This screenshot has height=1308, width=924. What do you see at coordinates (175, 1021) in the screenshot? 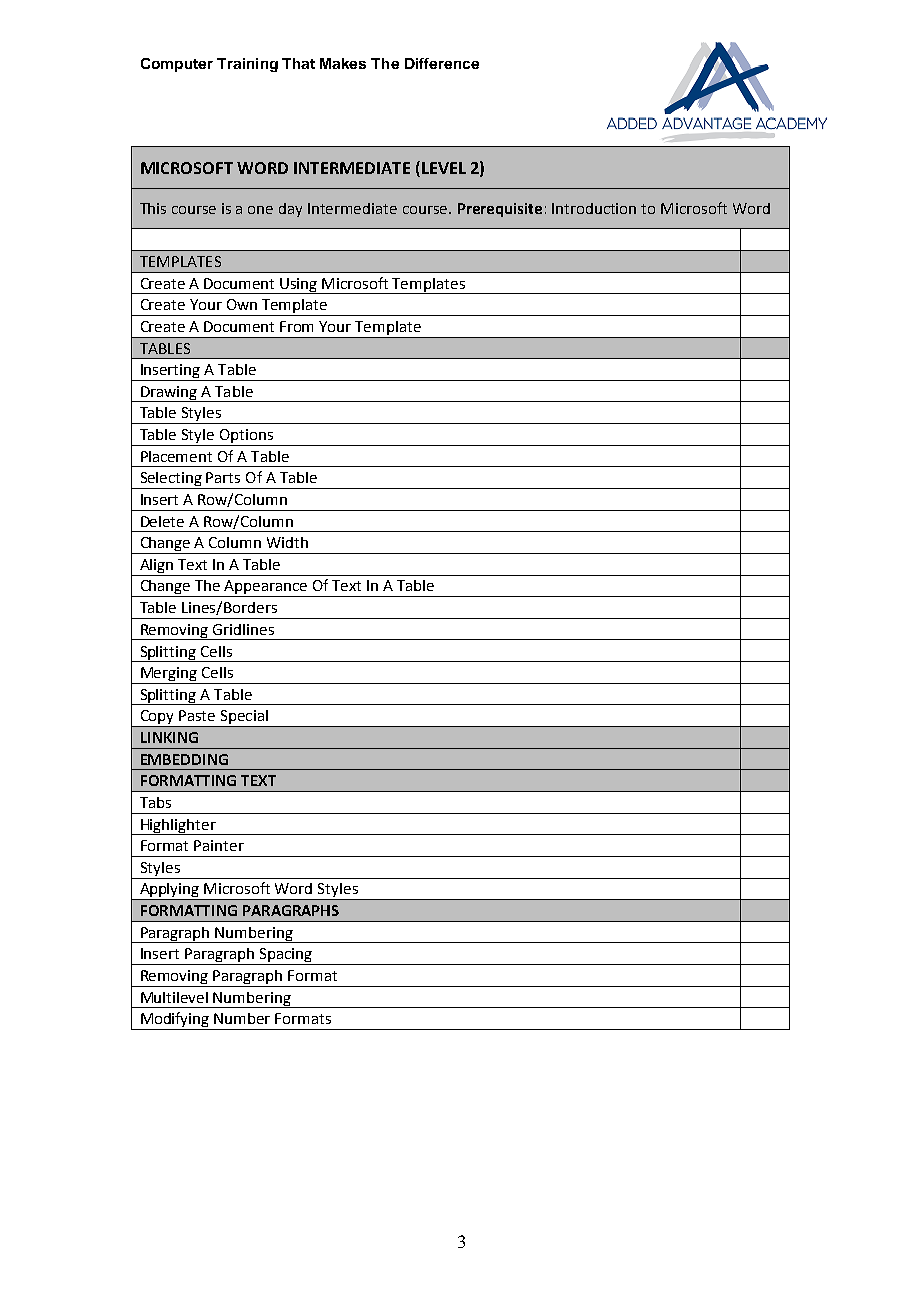
I see `Modifying` at bounding box center [175, 1021].
